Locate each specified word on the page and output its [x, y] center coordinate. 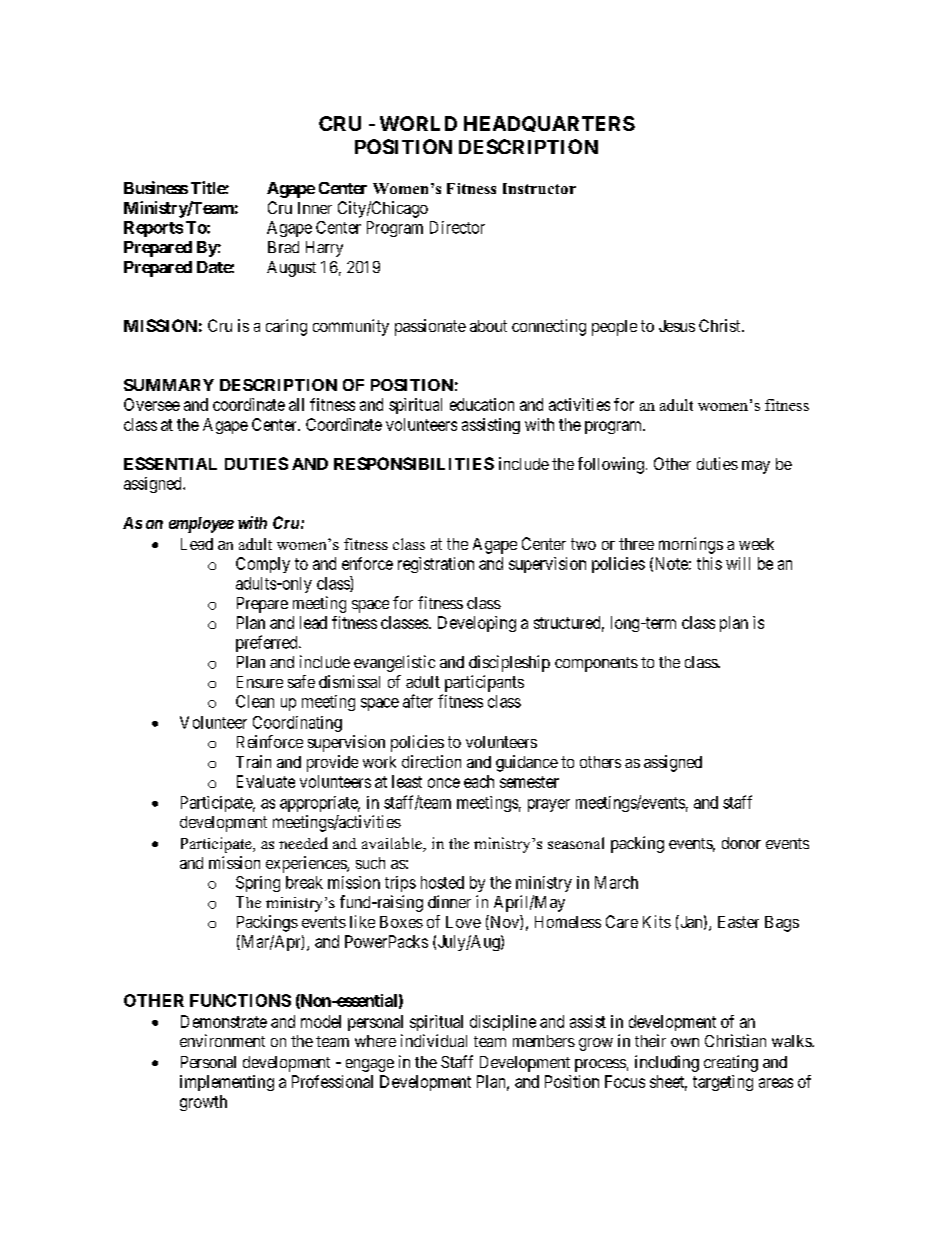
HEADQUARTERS [549, 124]
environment [222, 1040]
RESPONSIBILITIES [414, 463]
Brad [283, 247]
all [296, 404]
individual [434, 1040]
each [479, 781]
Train [253, 761]
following [611, 465]
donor [741, 843]
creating [731, 1063]
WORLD [418, 123]
